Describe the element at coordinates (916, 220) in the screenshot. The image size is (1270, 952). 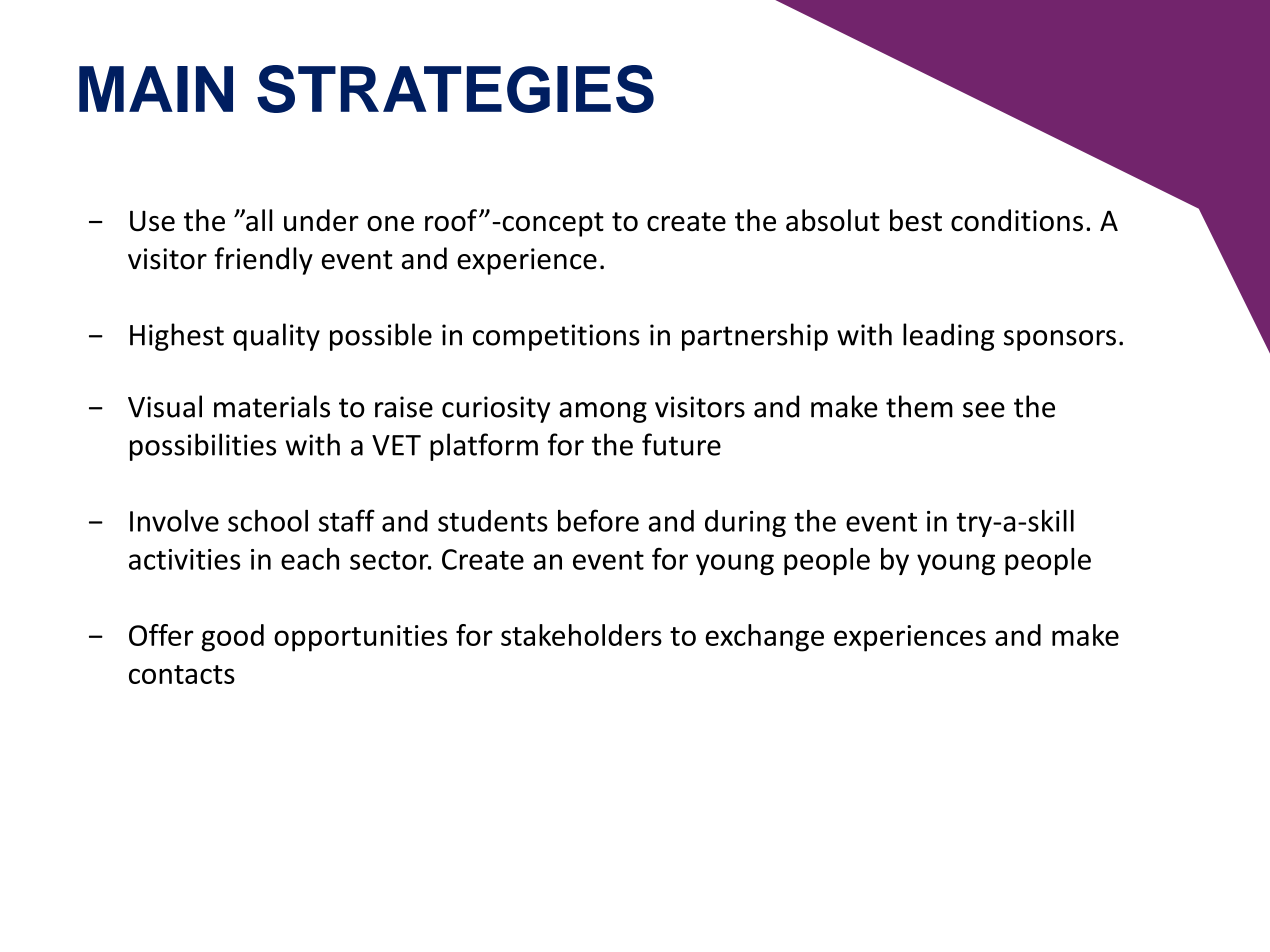
I see `best` at that location.
